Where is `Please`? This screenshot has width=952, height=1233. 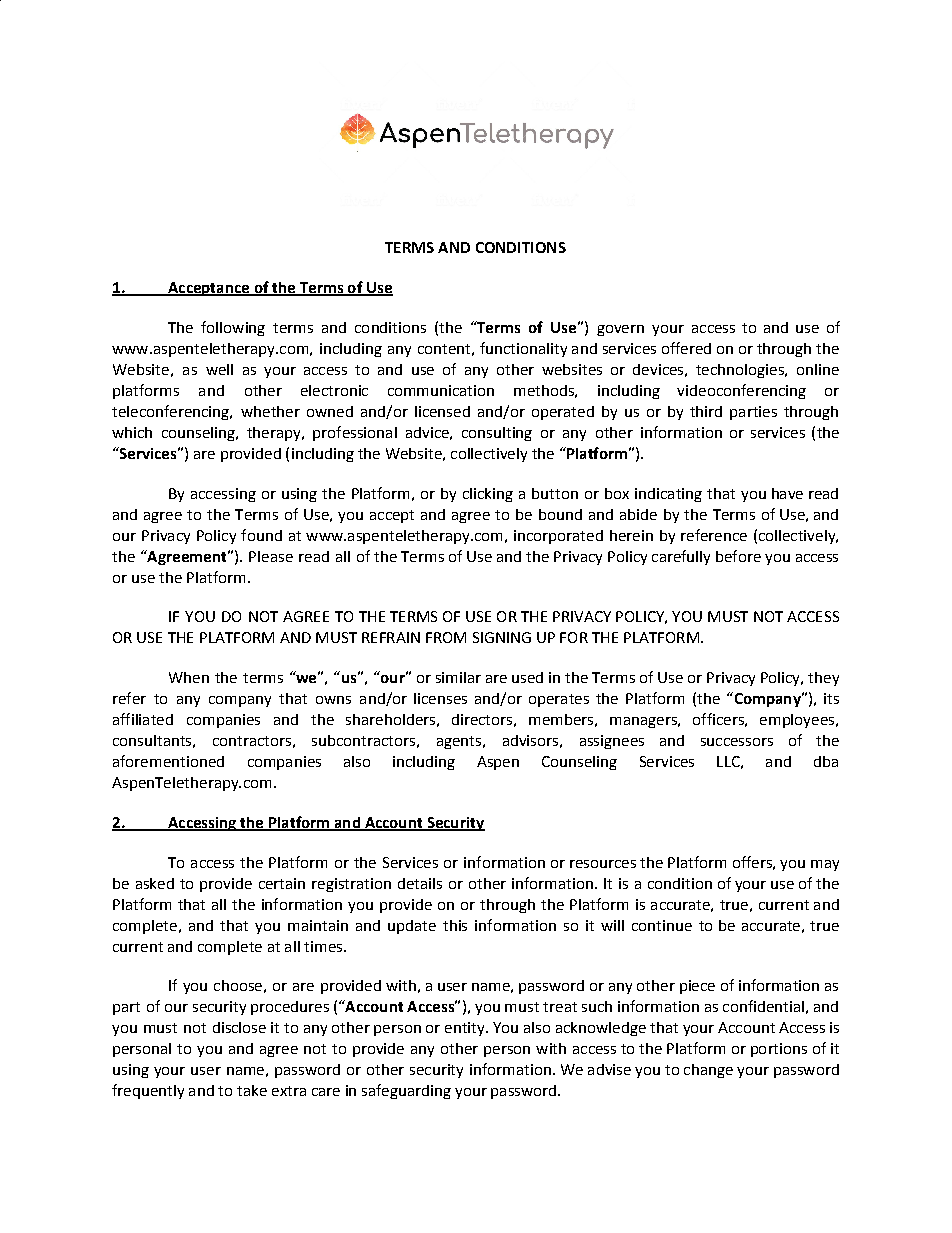
Please is located at coordinates (271, 556).
